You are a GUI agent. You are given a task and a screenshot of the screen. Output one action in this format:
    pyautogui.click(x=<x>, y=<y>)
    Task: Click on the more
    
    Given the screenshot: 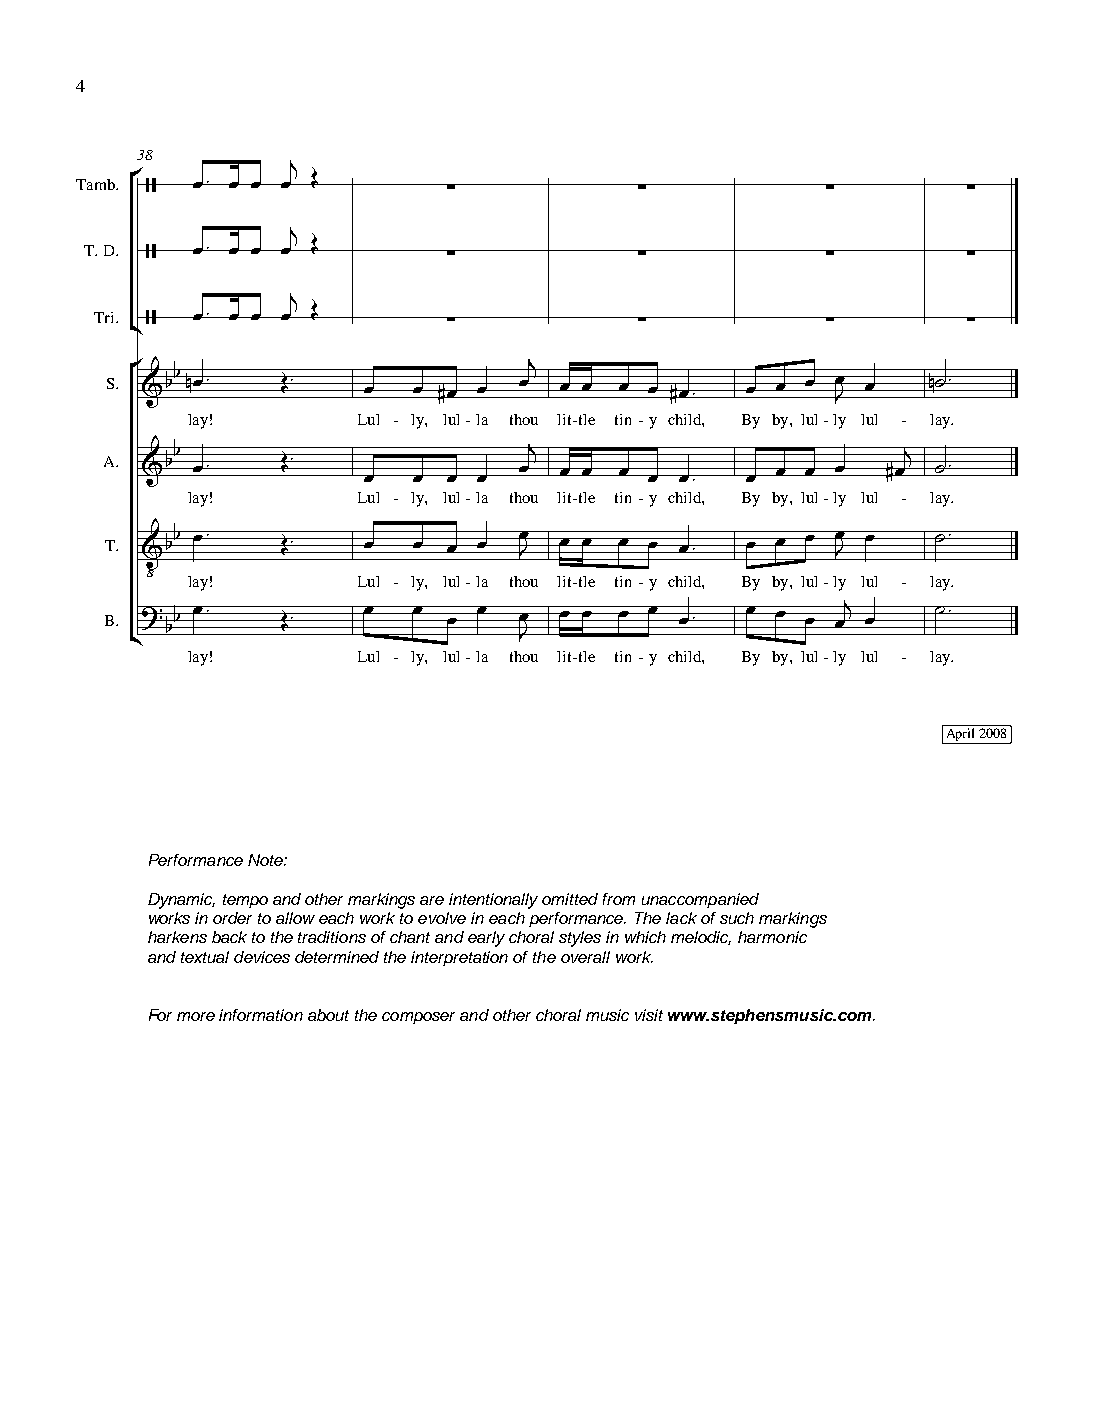 What is the action you would take?
    pyautogui.click(x=196, y=1016)
